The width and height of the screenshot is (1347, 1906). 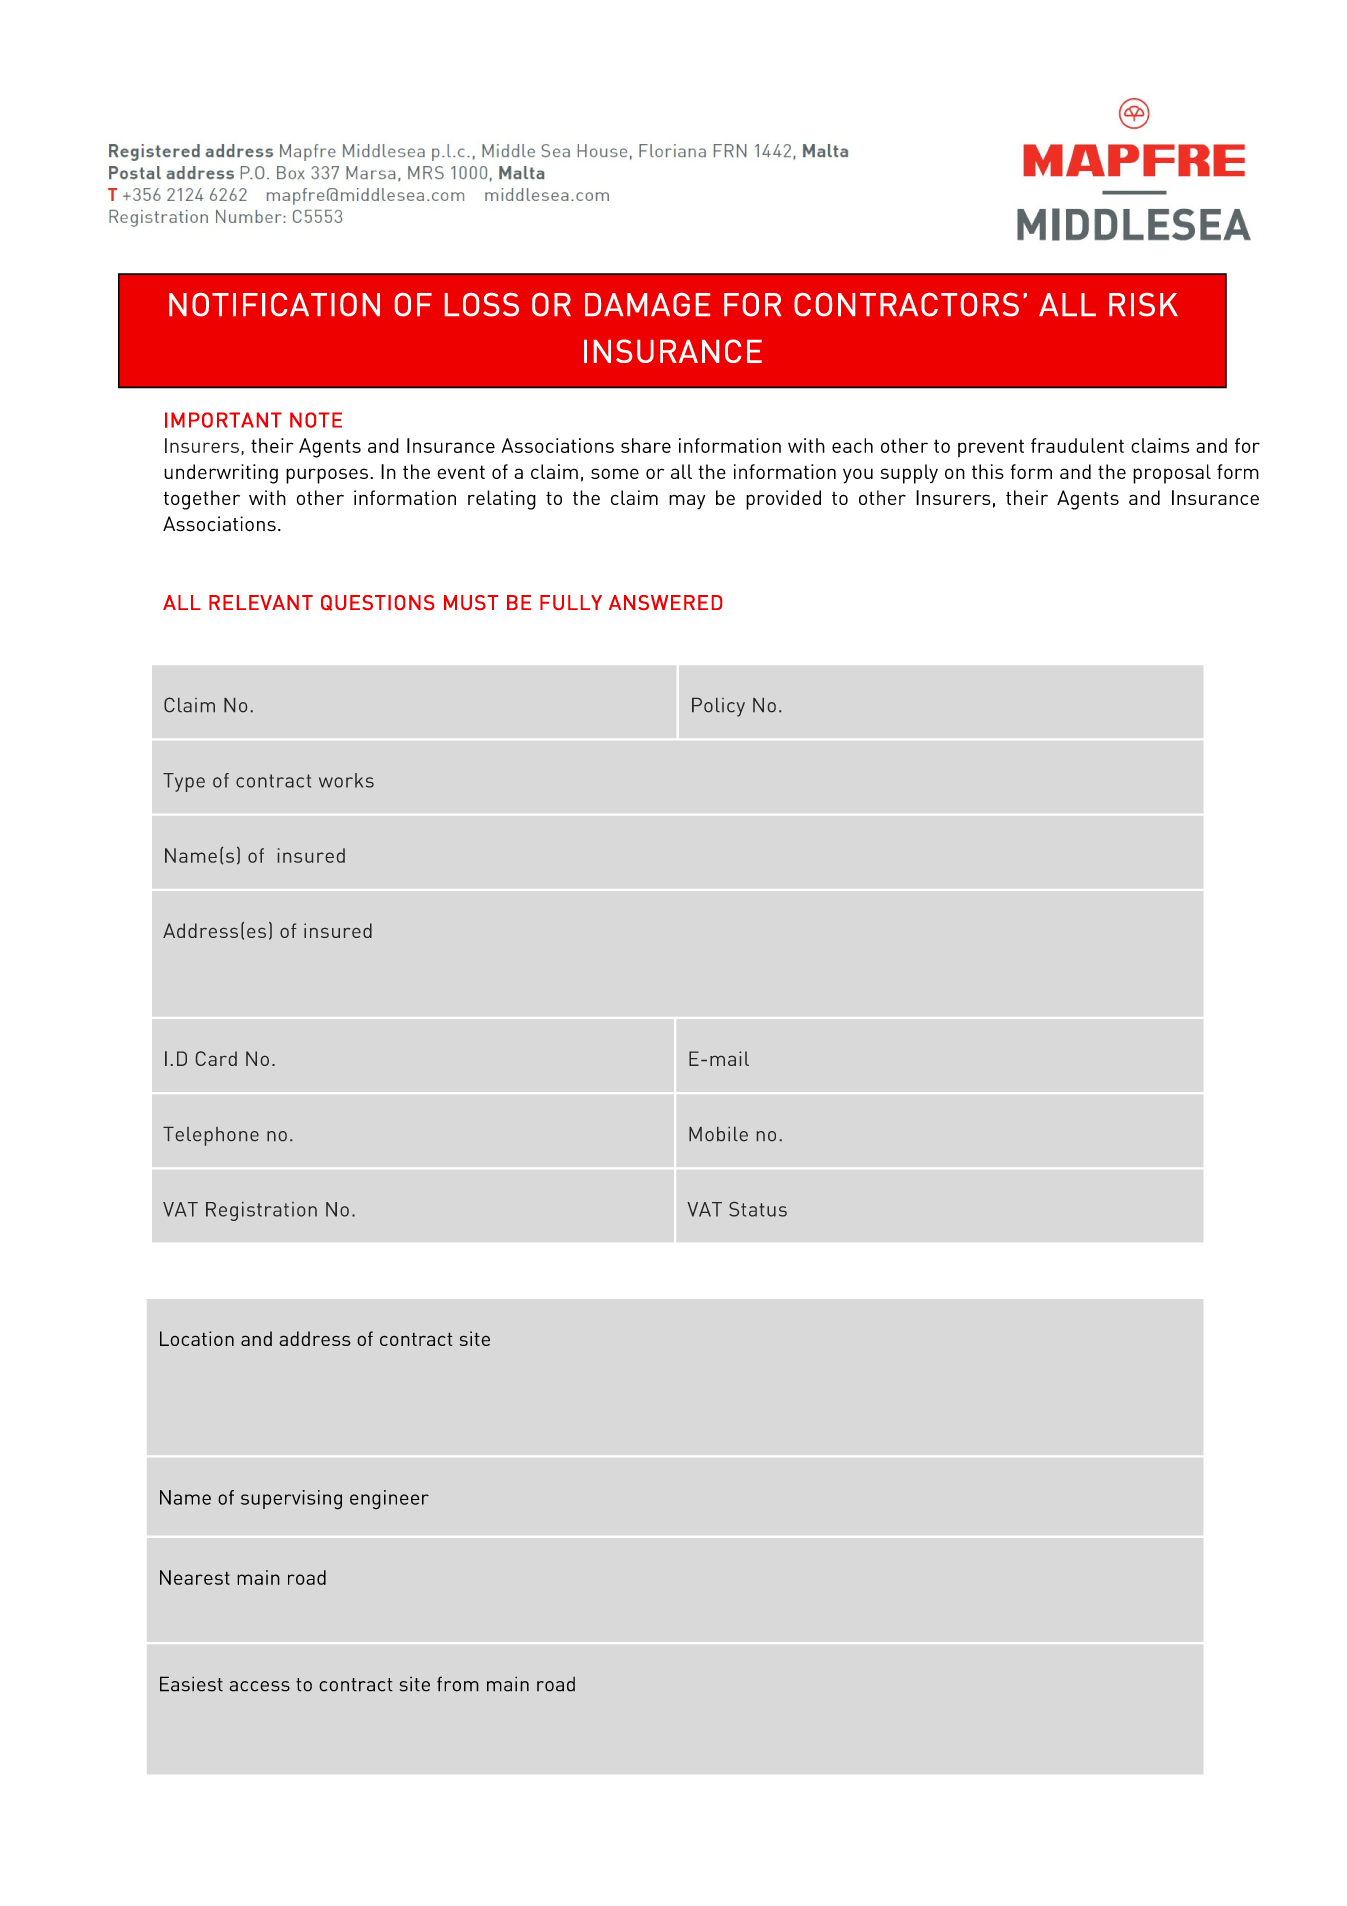 What do you see at coordinates (718, 707) in the screenshot?
I see `Policy` at bounding box center [718, 707].
